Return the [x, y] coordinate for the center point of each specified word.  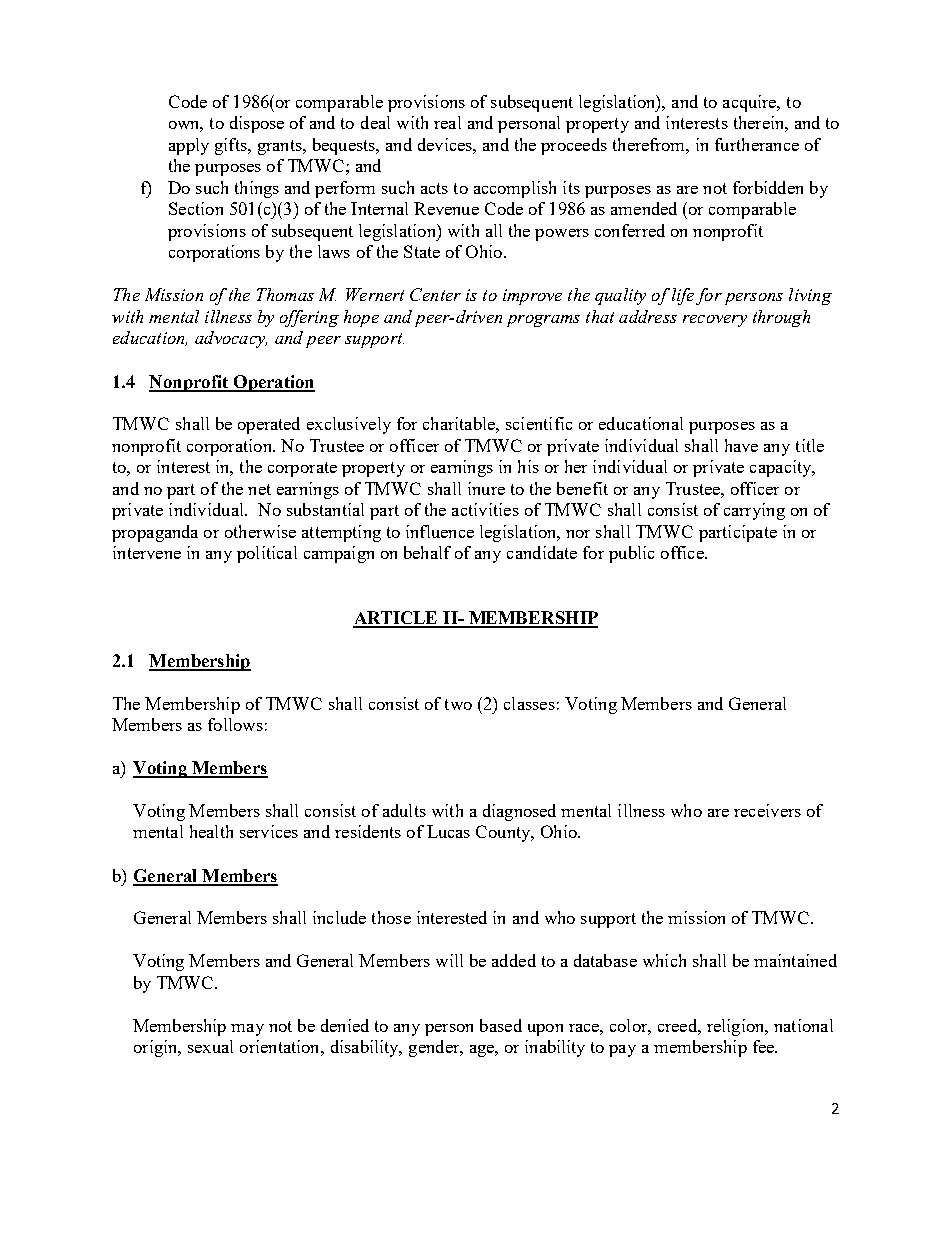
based [501, 1025]
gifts [232, 146]
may [247, 1030]
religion [737, 1027]
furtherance [757, 144]
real [447, 122]
